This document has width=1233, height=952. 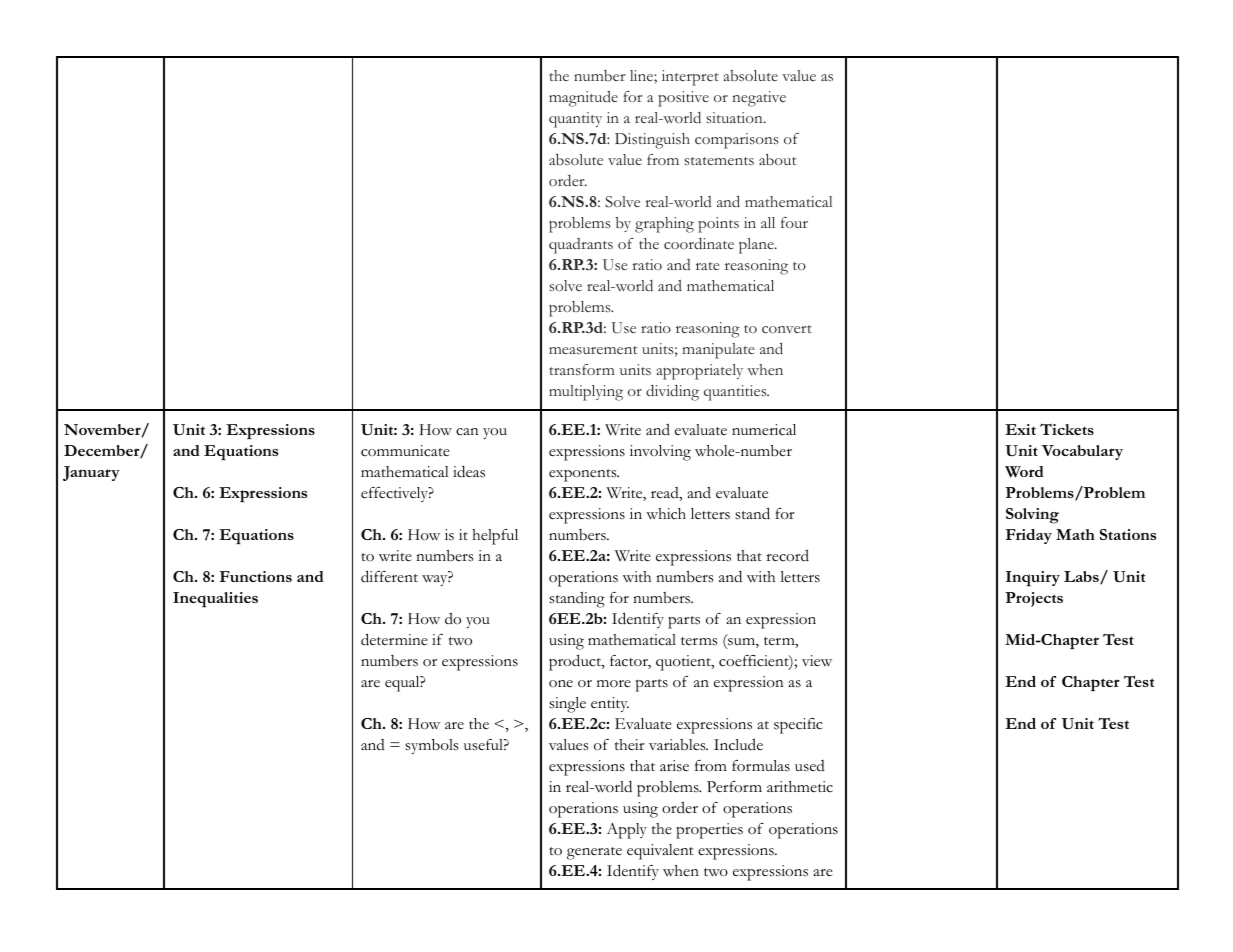 I want to click on Inquiry, so click(x=1033, y=579).
